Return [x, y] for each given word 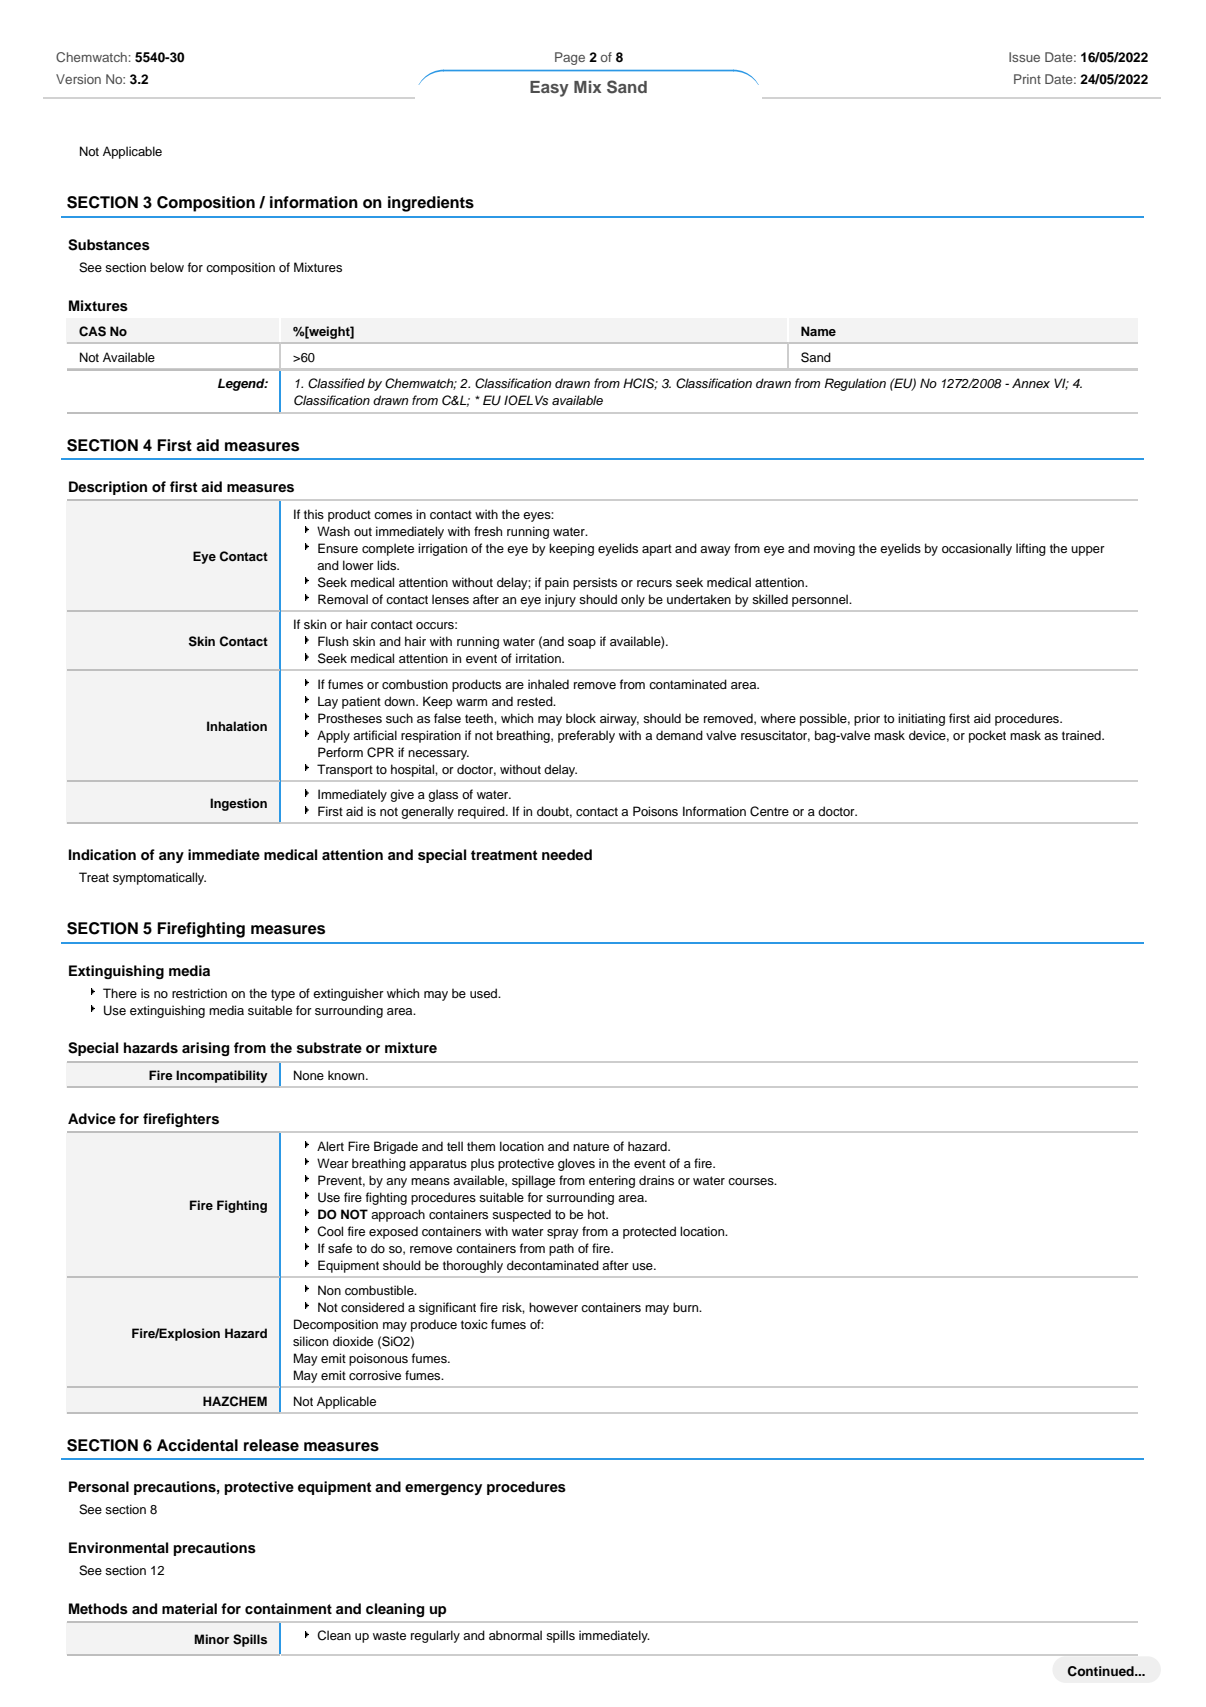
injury [560, 600]
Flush [333, 641]
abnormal [515, 1635]
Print [1027, 79]
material [189, 1608]
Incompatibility [222, 1076]
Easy [549, 89]
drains [656, 1180]
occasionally [977, 549]
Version [78, 79]
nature [591, 1146]
